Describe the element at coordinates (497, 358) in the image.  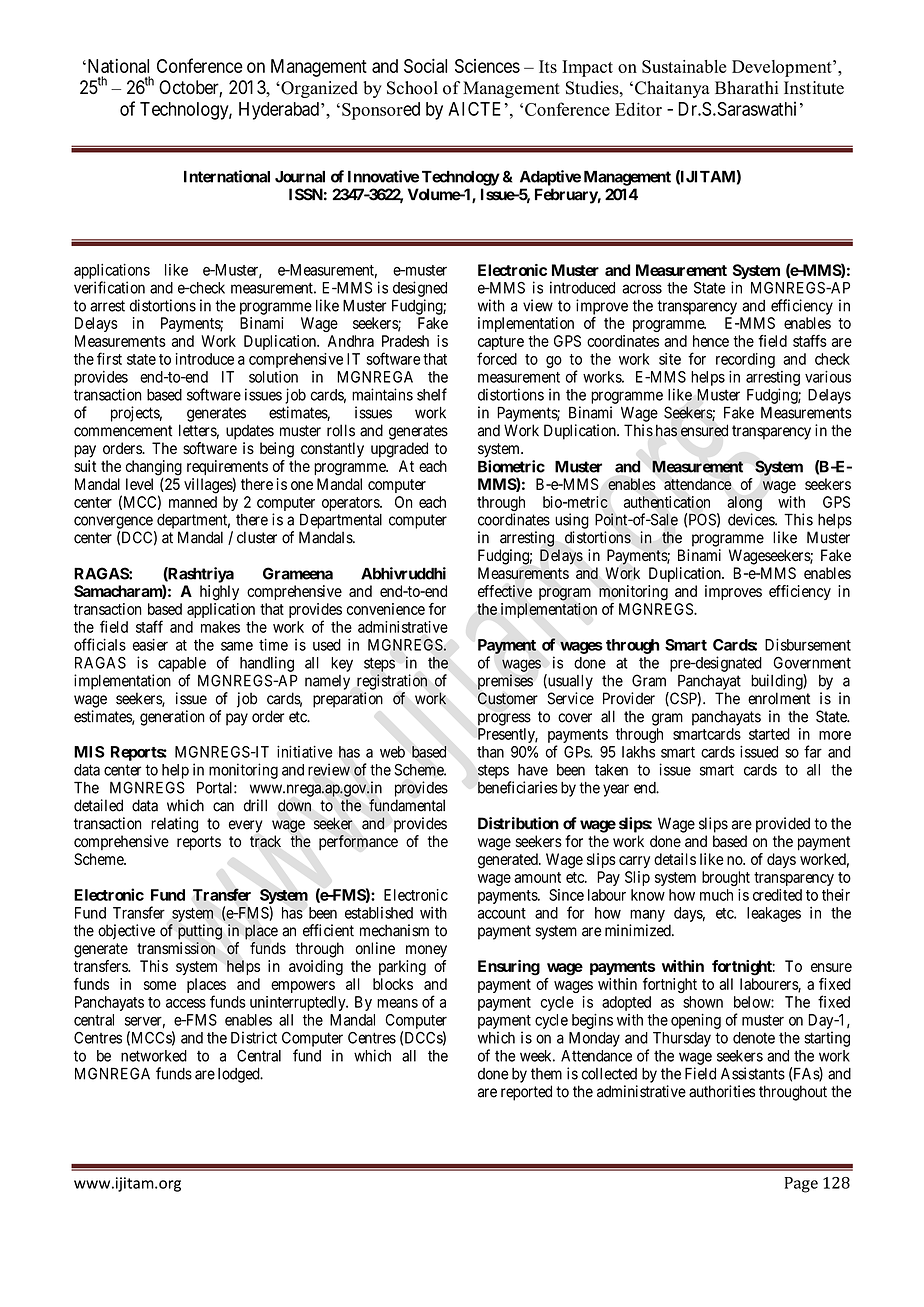
I see `forced` at that location.
